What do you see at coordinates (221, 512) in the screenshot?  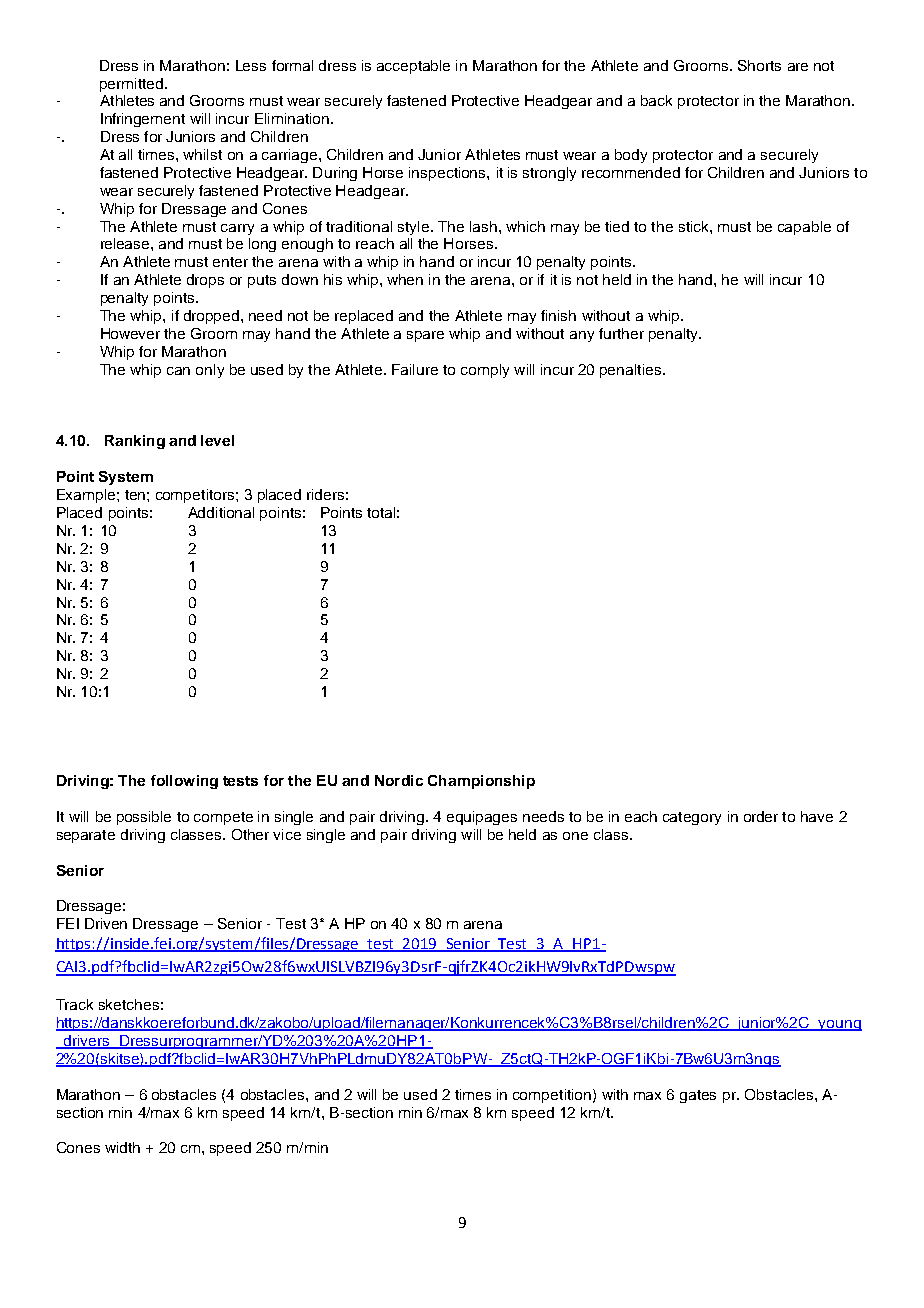 I see `Additional` at bounding box center [221, 512].
